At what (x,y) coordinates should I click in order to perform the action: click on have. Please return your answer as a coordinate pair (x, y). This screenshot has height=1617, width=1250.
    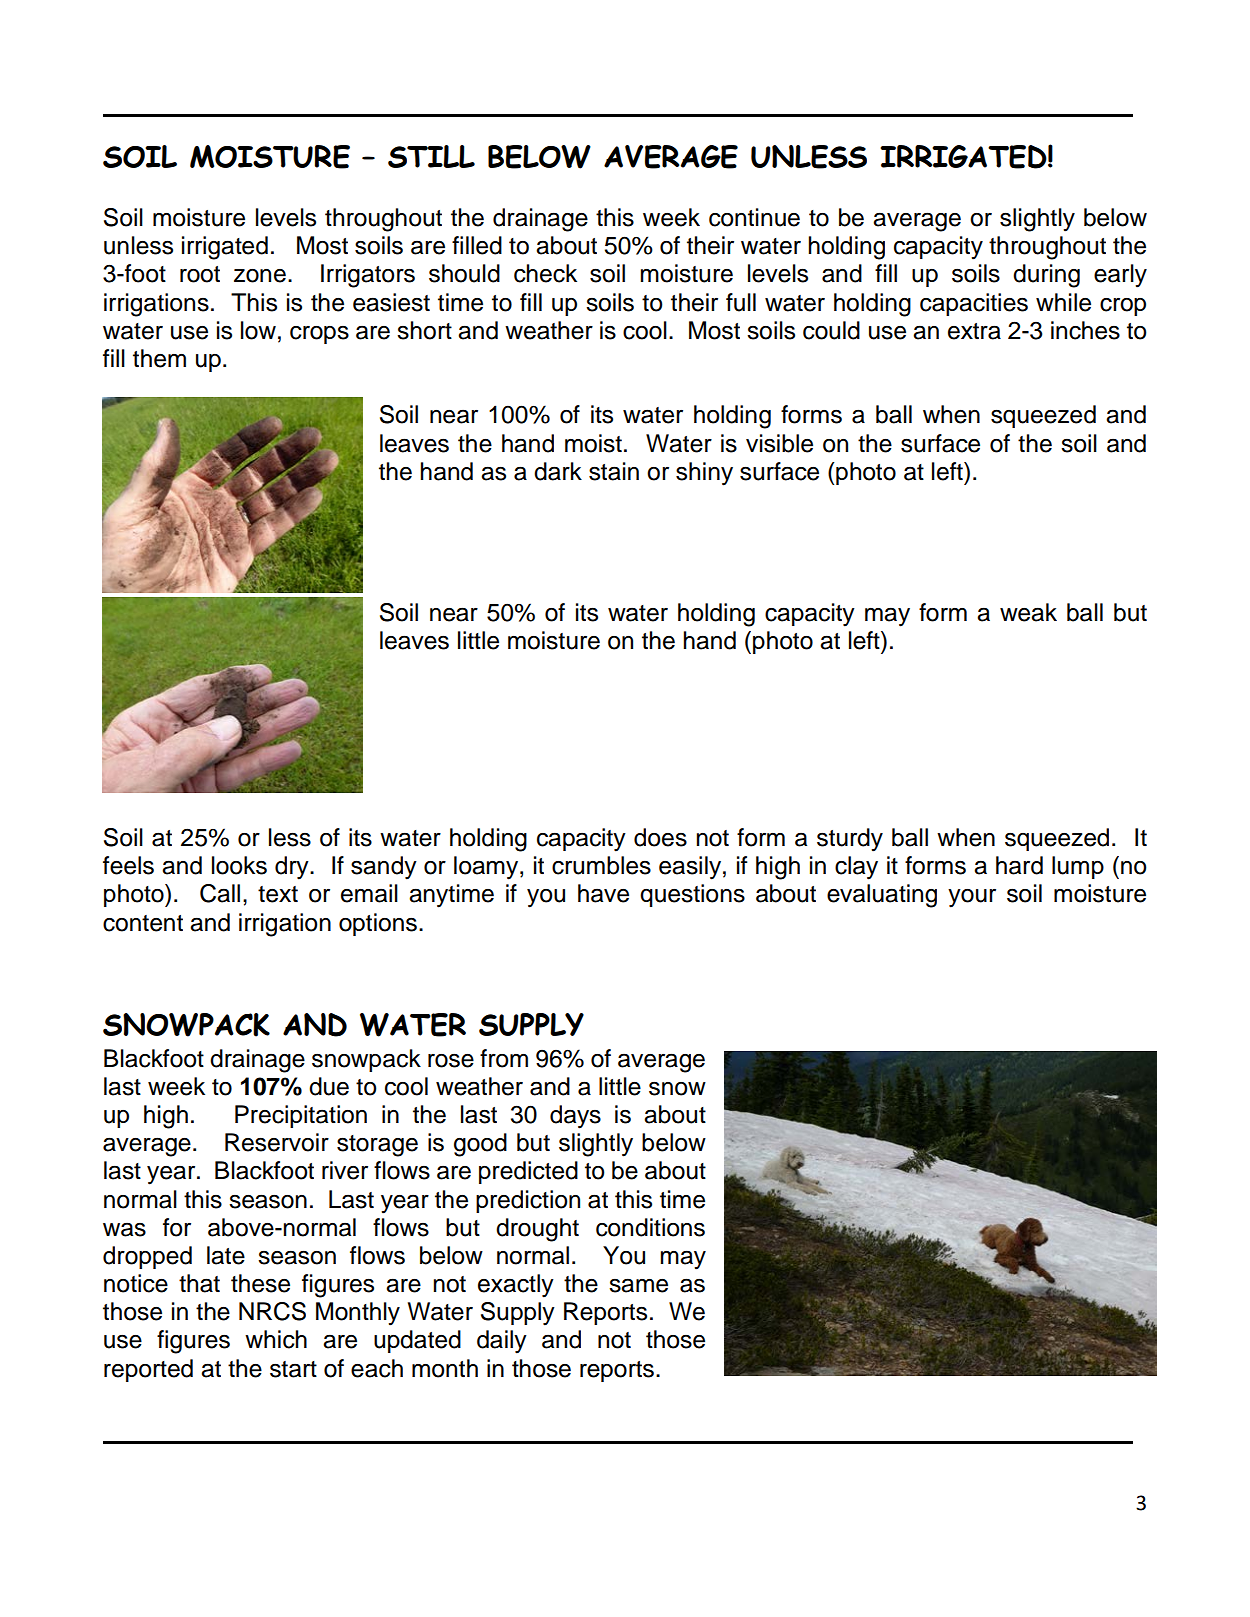
    Looking at the image, I should click on (603, 893).
